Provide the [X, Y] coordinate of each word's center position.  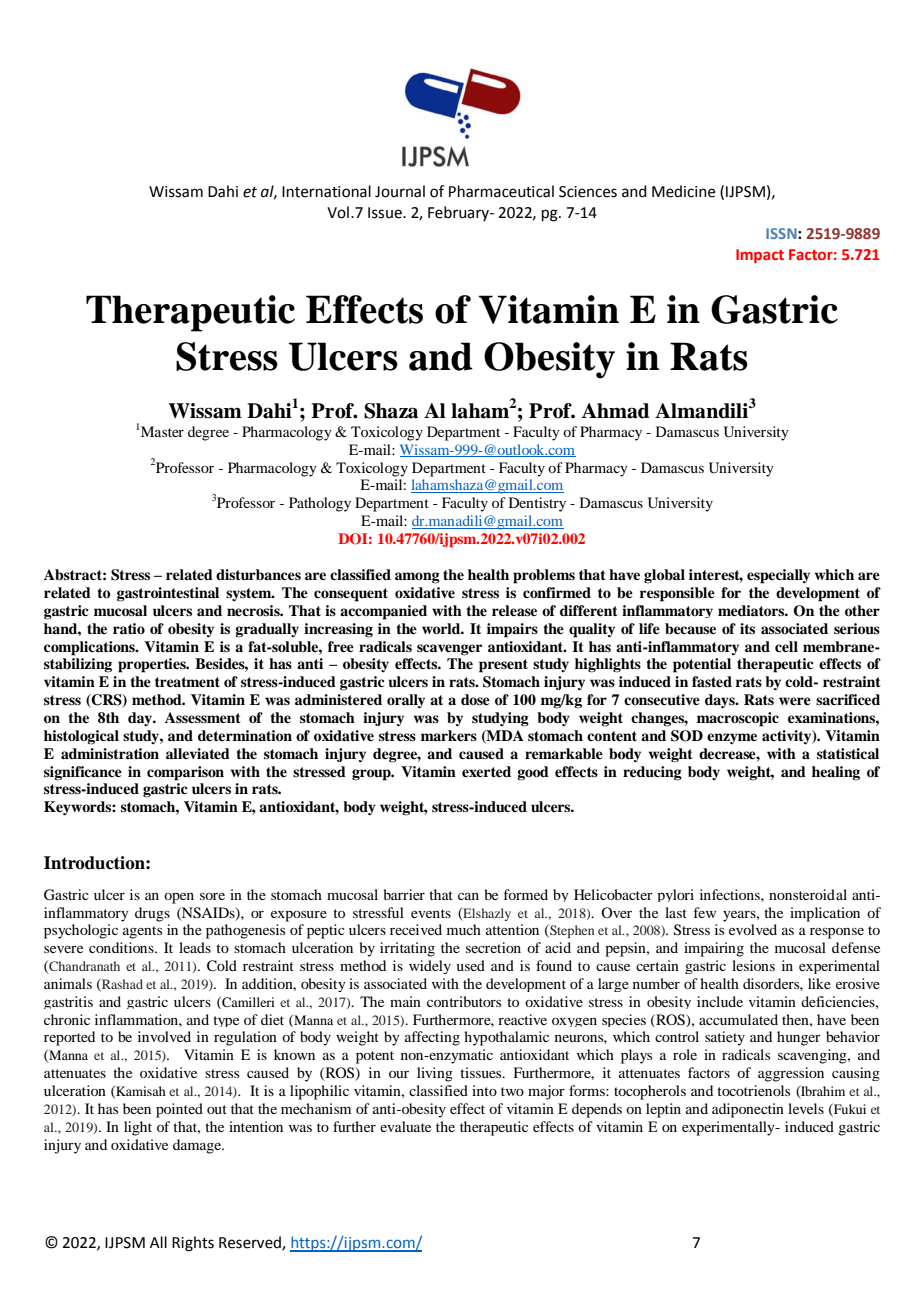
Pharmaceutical [501, 191]
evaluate [405, 1126]
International [326, 191]
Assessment [203, 717]
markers [449, 735]
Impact [760, 256]
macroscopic [738, 719]
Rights [193, 1244]
